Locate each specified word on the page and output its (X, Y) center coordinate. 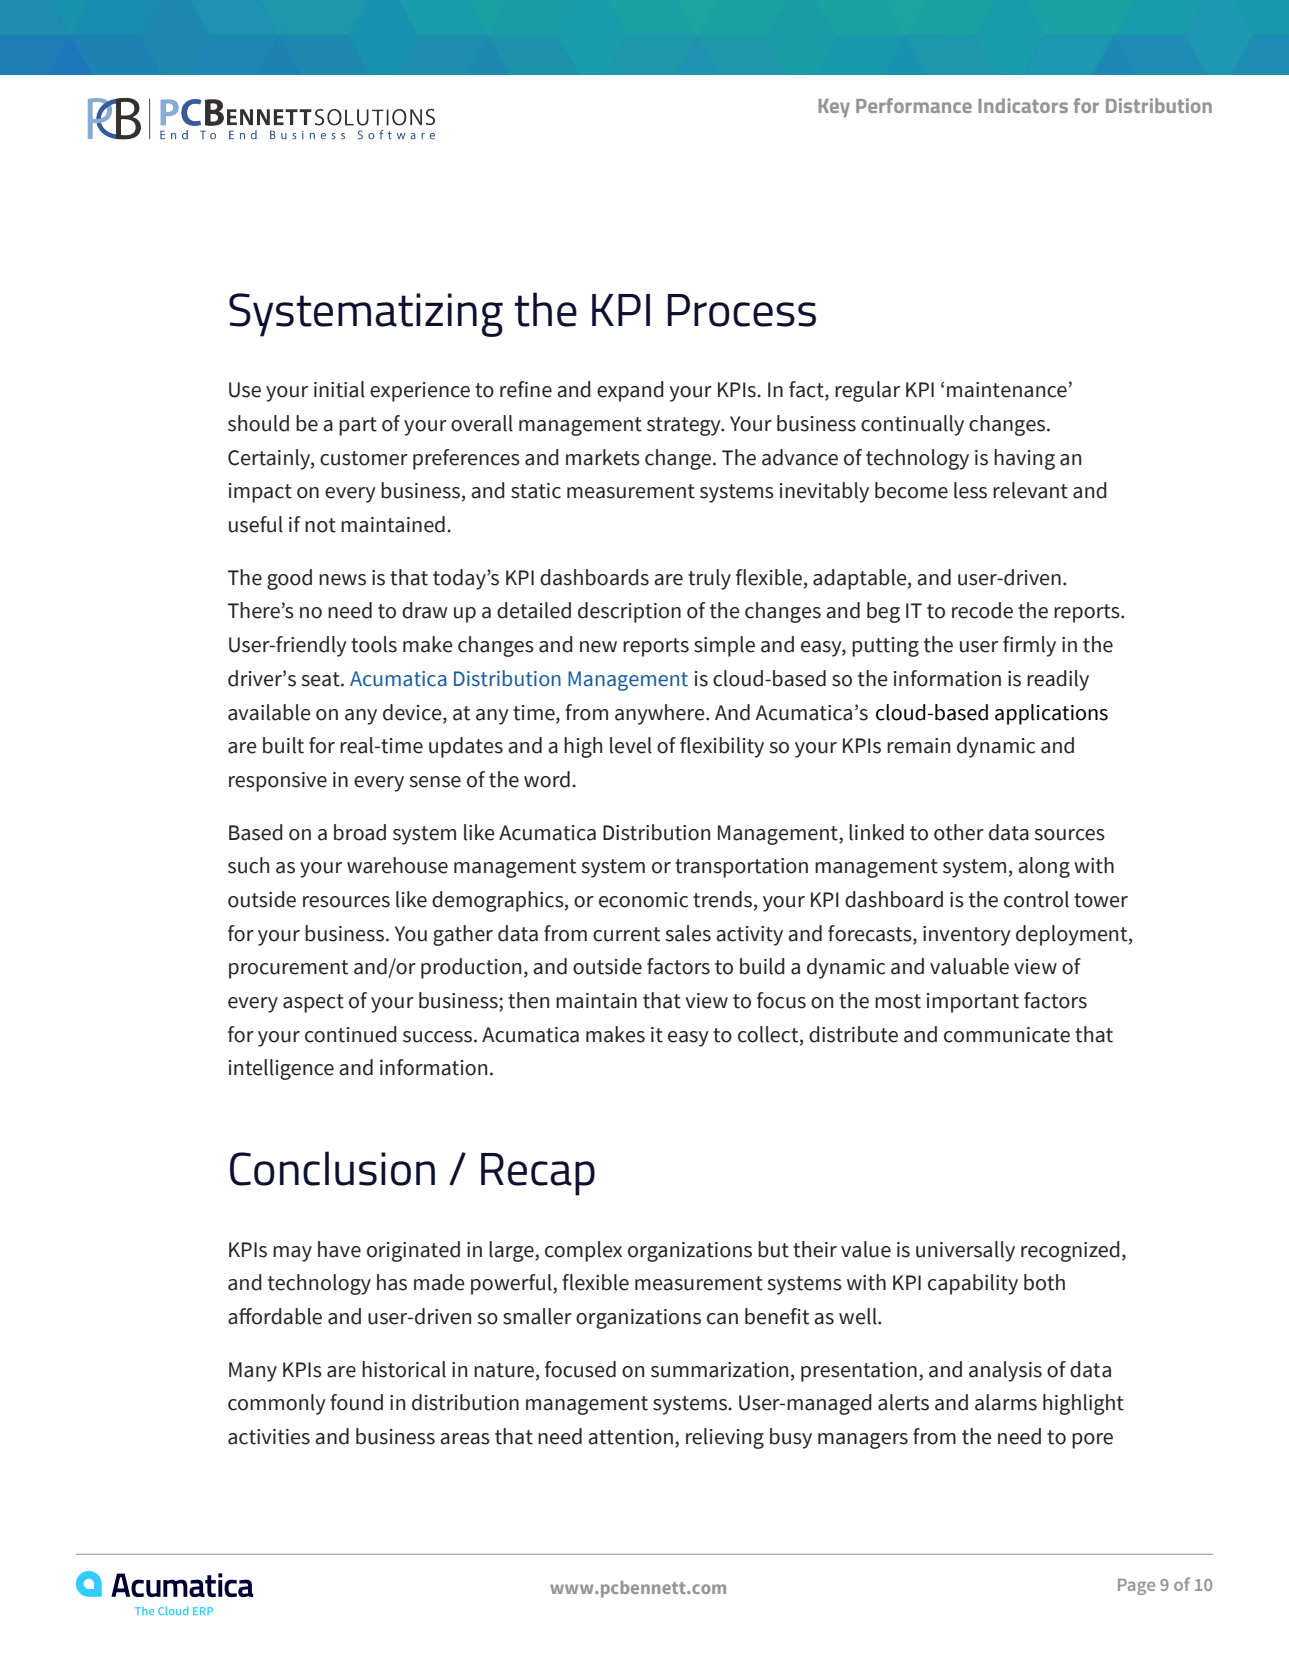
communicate (1007, 1035)
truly (709, 579)
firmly (1029, 646)
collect (769, 1034)
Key (834, 108)
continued (351, 1034)
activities (269, 1437)
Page (1136, 1587)
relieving (725, 1438)
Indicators (1023, 105)
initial (339, 389)
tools (374, 644)
